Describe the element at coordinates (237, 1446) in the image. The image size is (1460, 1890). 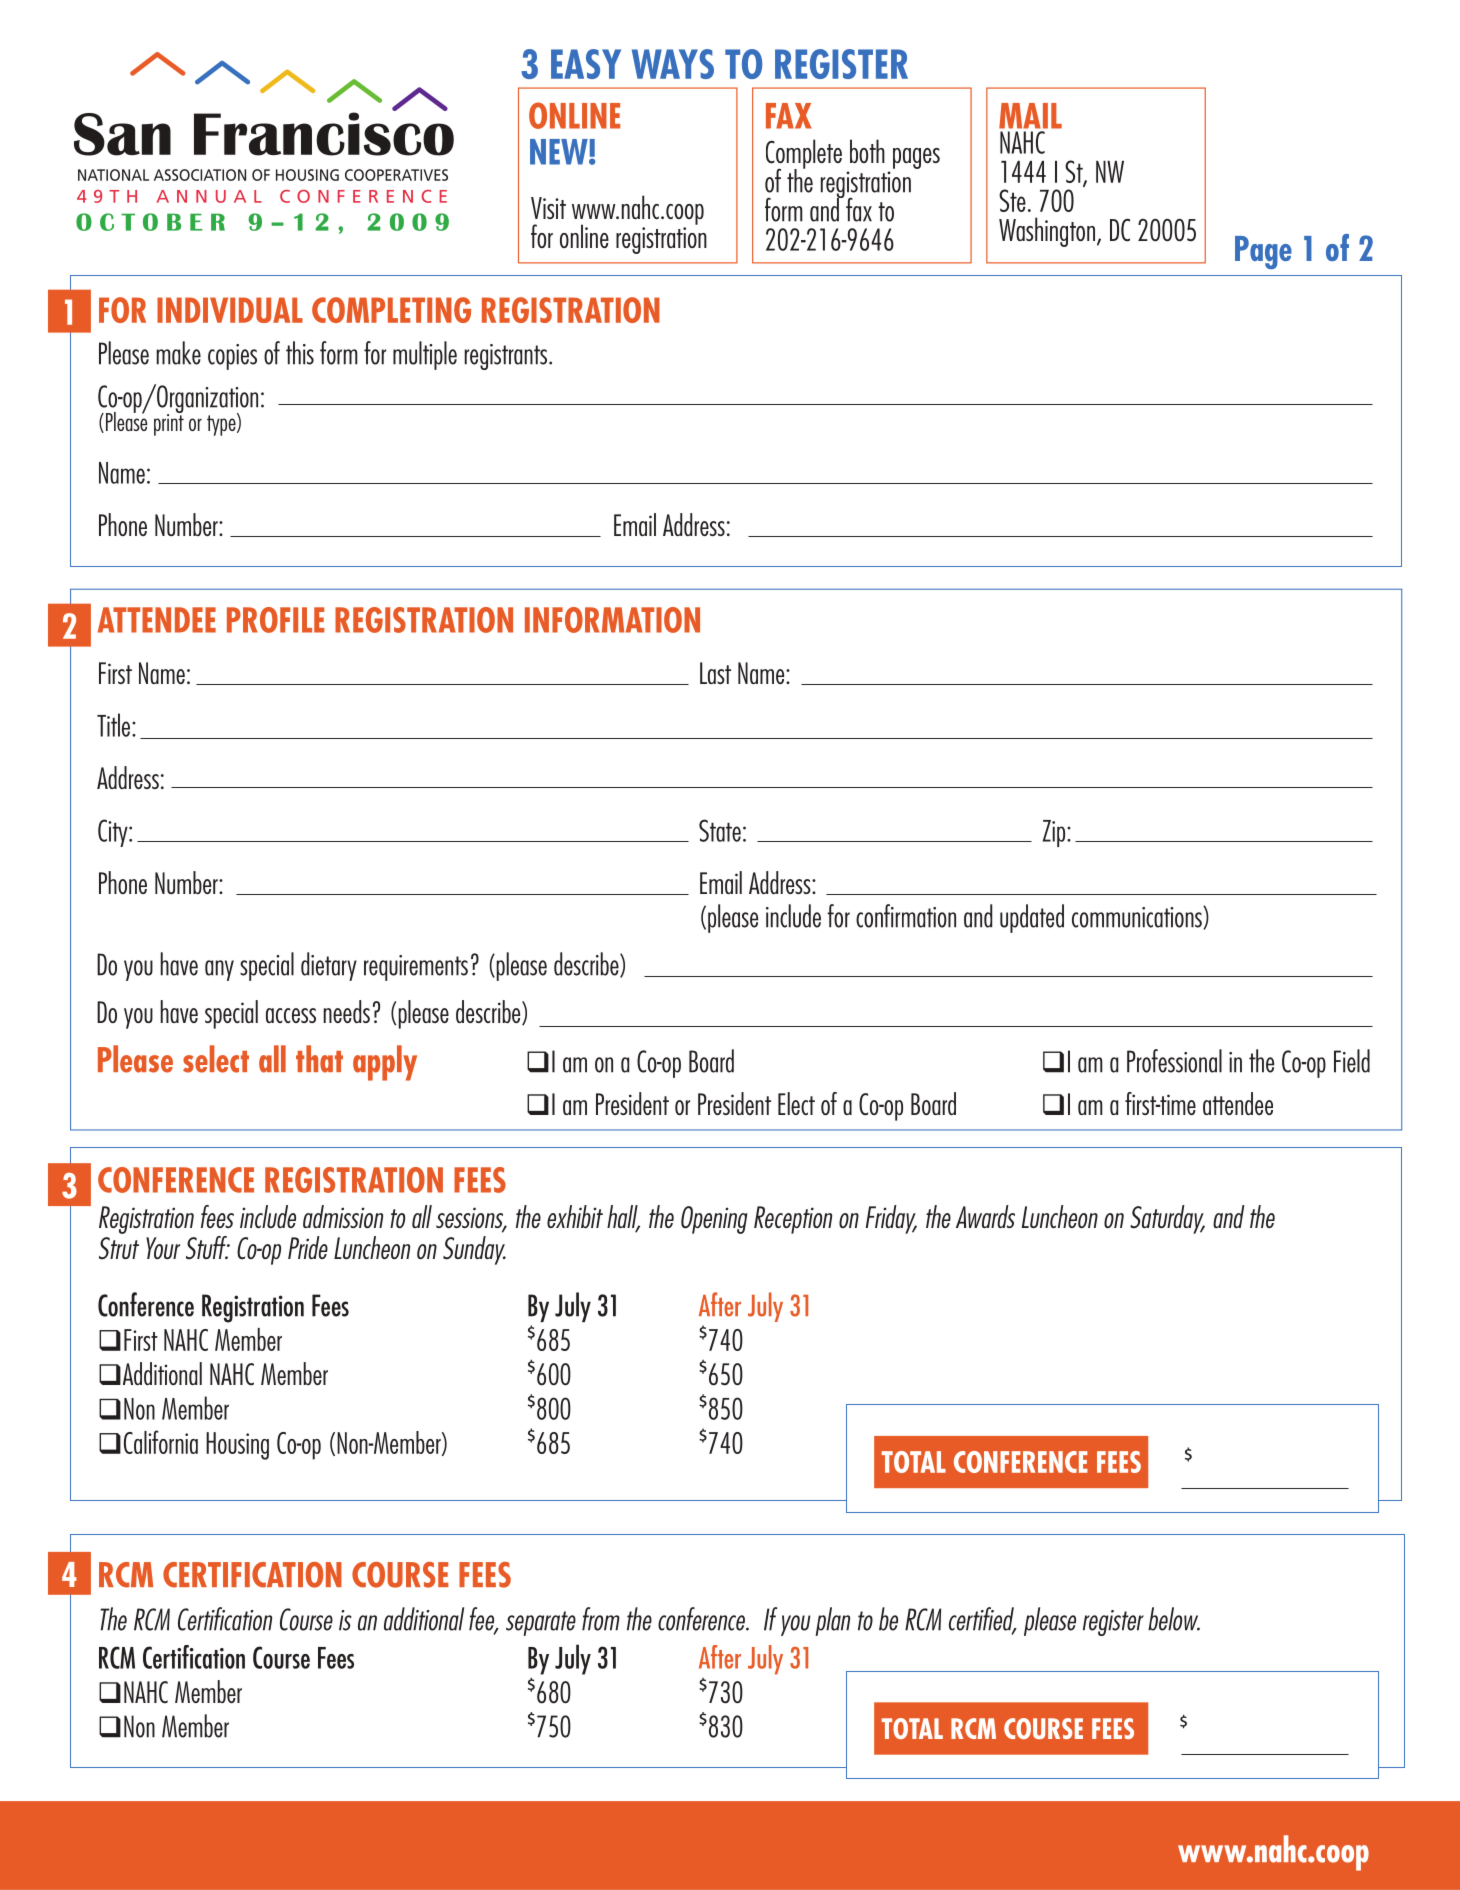
I see `Housing` at that location.
